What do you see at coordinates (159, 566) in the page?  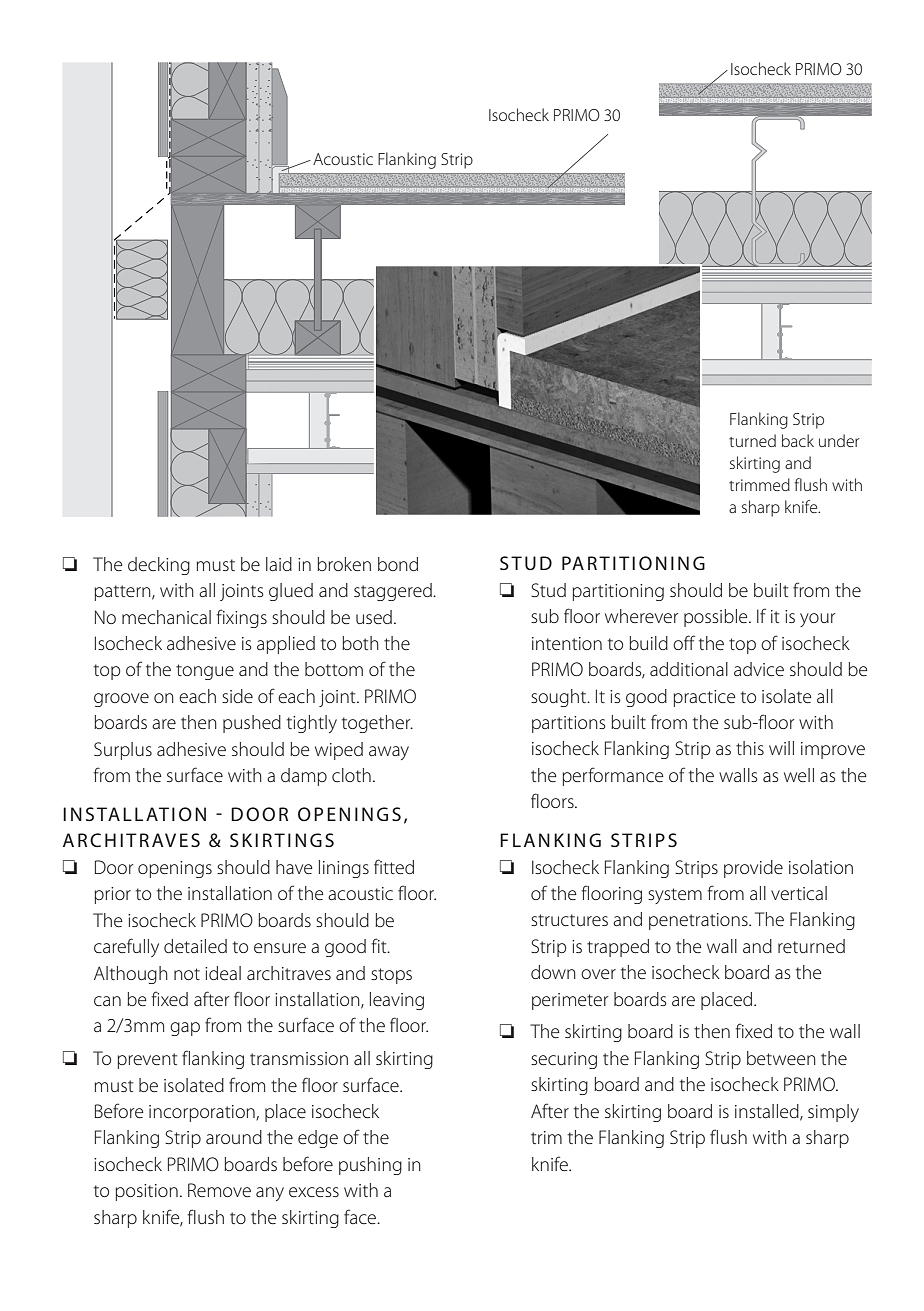 I see `decking` at bounding box center [159, 566].
